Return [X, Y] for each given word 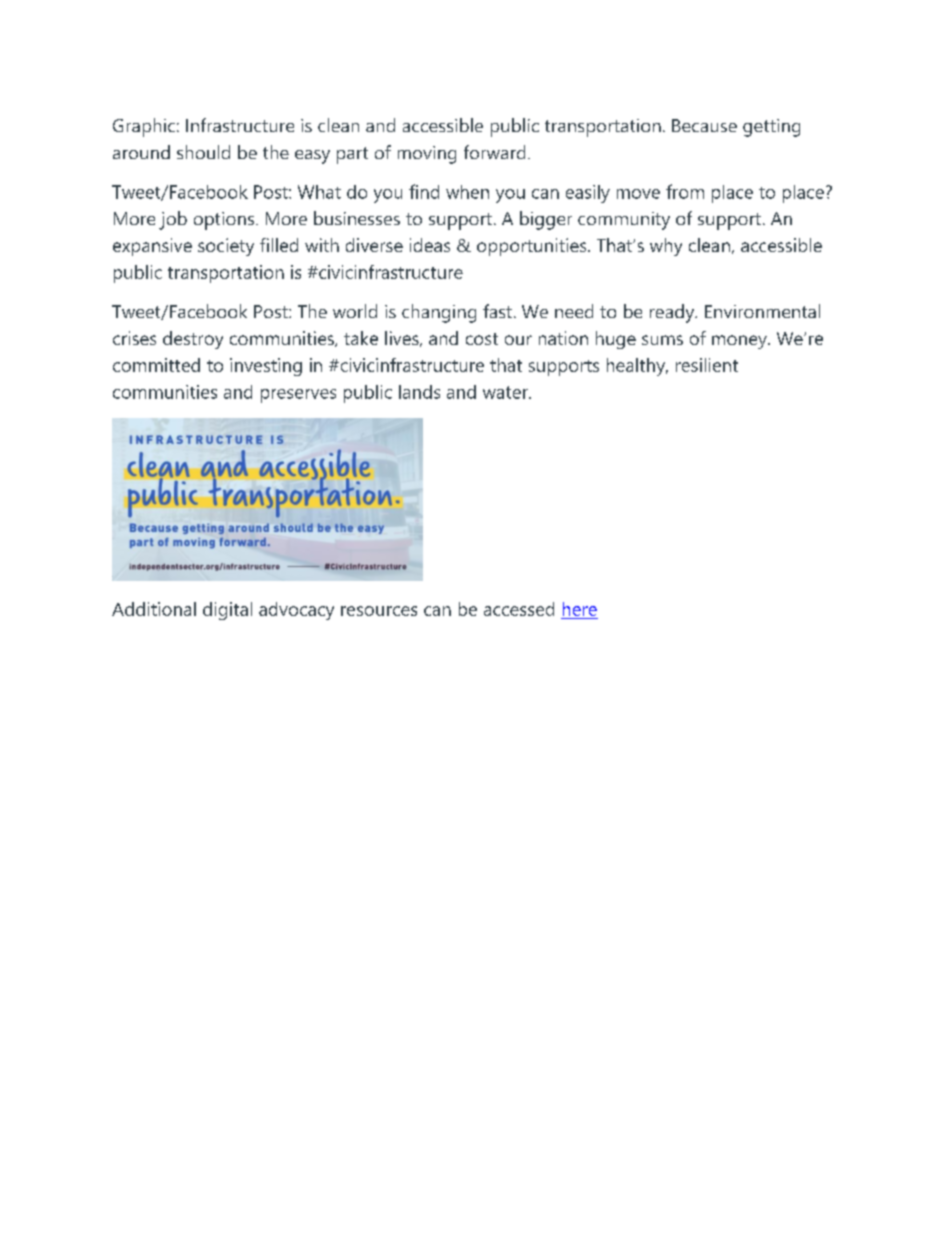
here [579, 610]
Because [704, 125]
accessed [519, 609]
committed [156, 365]
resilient [707, 365]
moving [427, 155]
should [203, 152]
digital [227, 611]
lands [419, 392]
